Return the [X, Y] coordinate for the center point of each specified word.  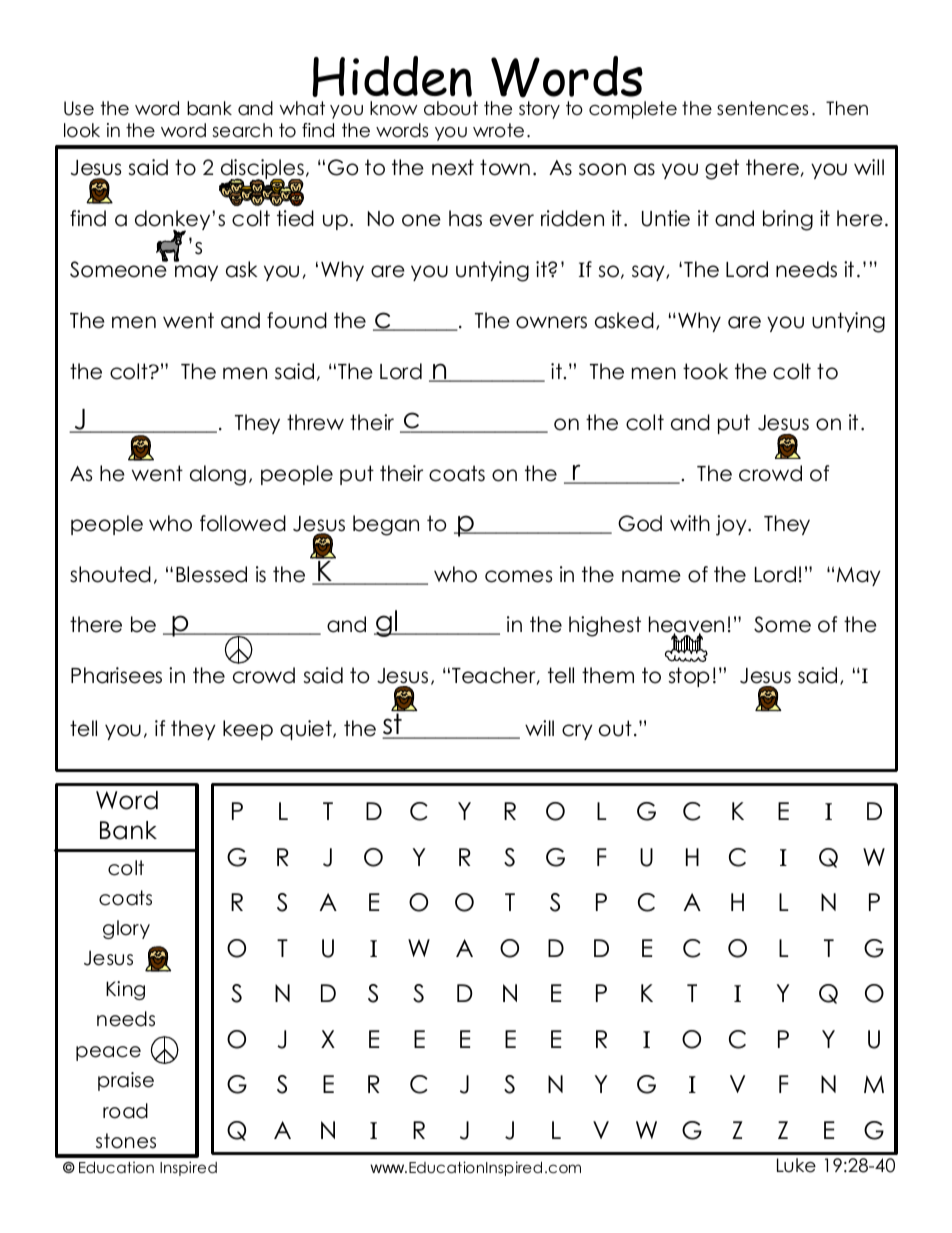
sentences [762, 108]
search [242, 130]
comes [518, 576]
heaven [686, 625]
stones [126, 1141]
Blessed [211, 574]
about [451, 108]
